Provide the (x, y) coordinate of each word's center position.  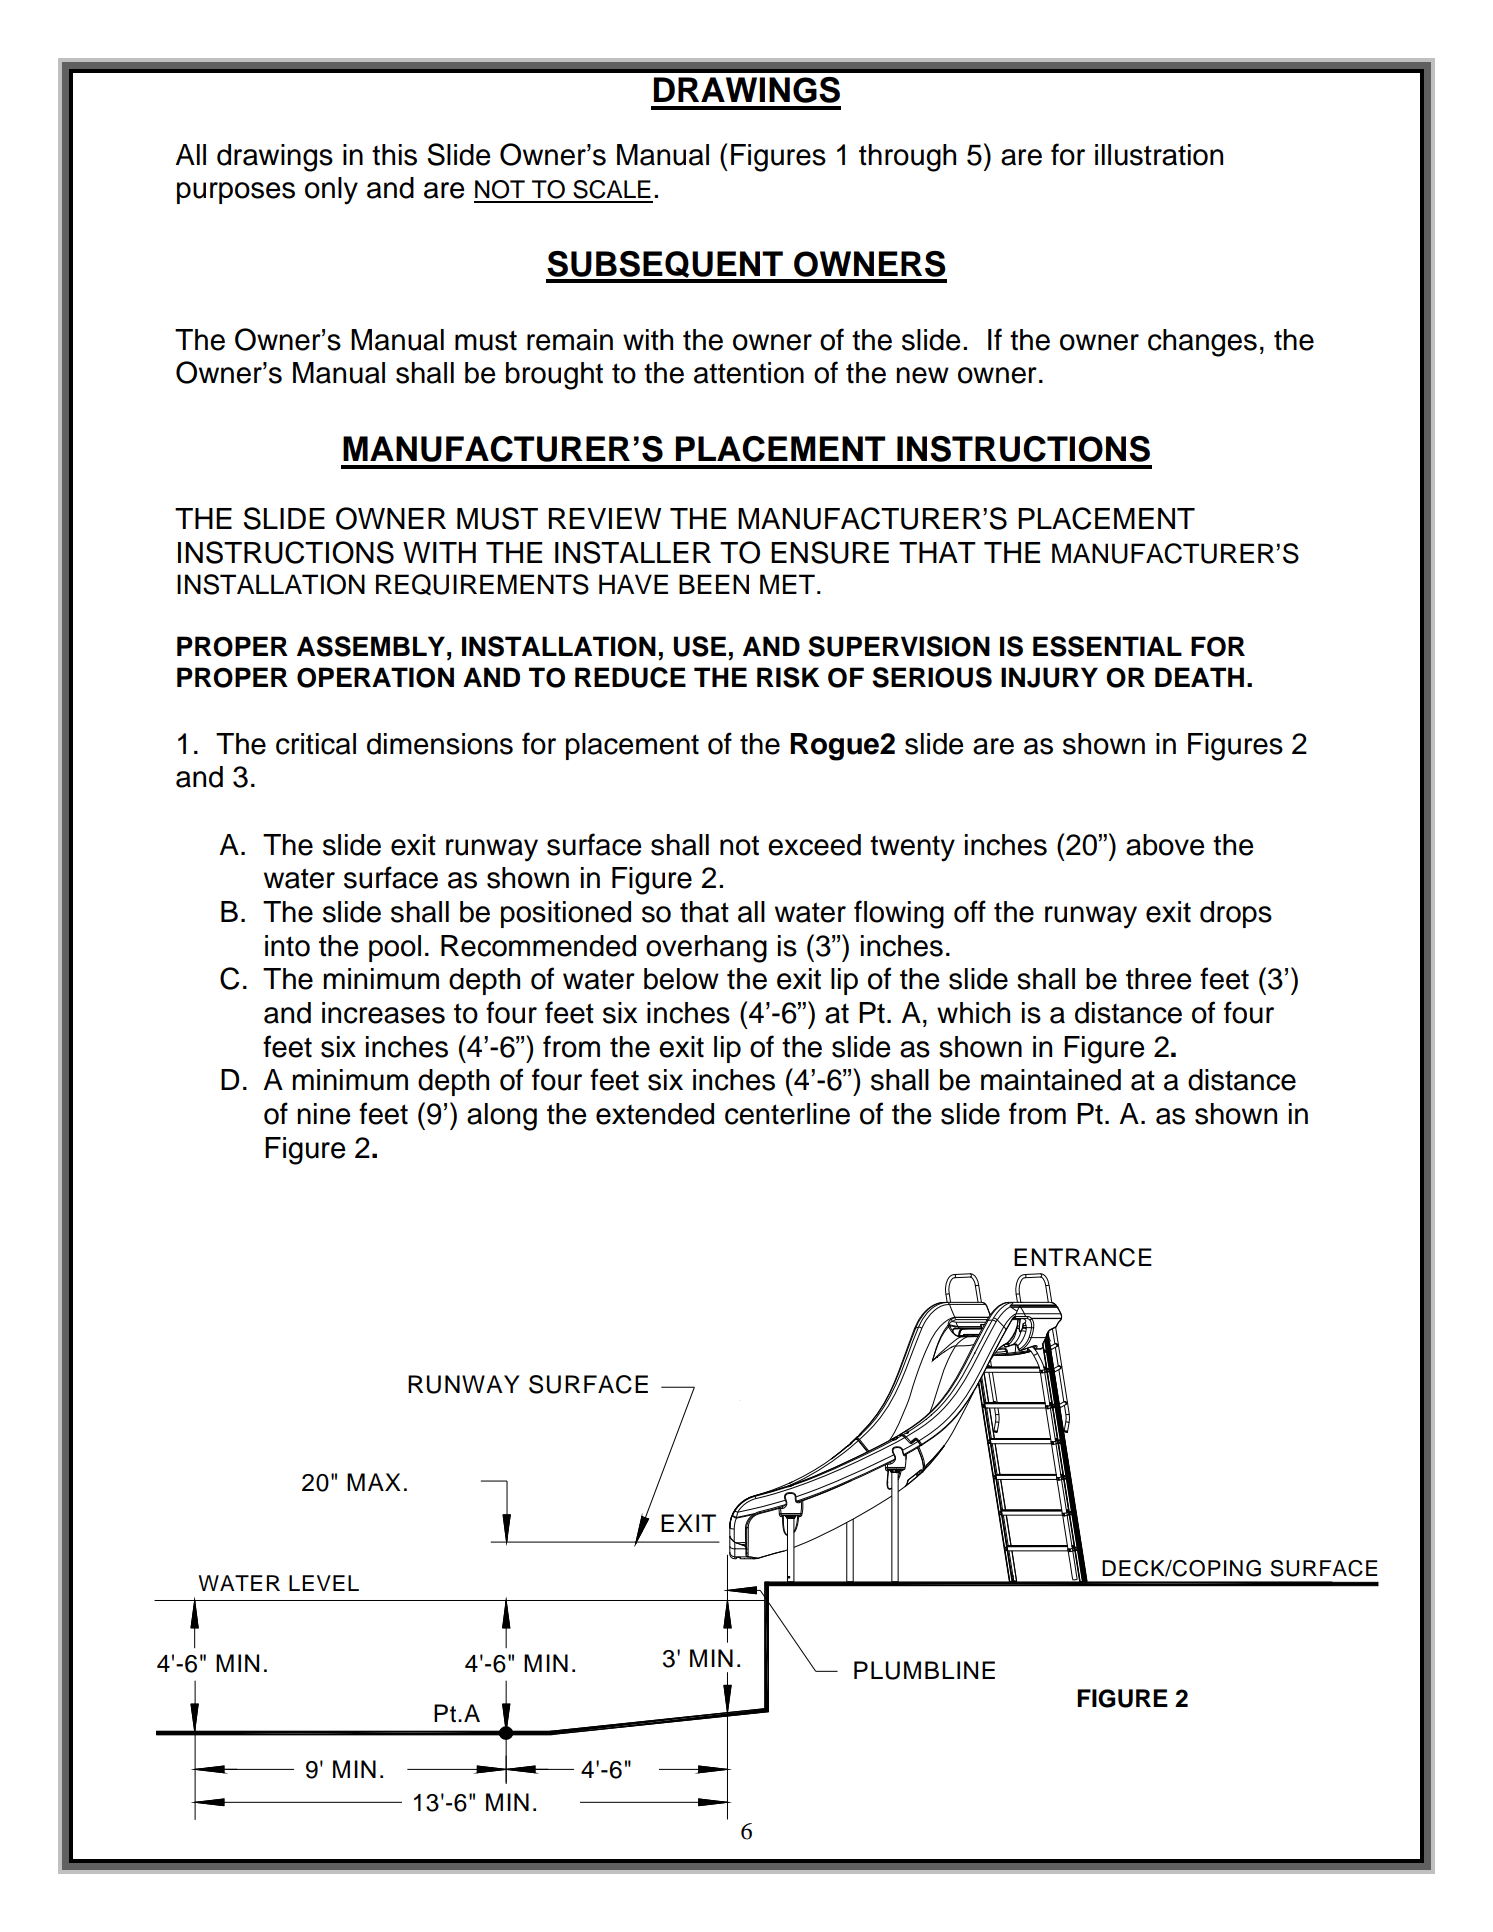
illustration (1159, 155)
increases (383, 1013)
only (331, 191)
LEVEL (324, 1583)
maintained (1051, 1080)
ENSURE (830, 552)
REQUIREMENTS (482, 585)
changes (1202, 343)
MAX (374, 1482)
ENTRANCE (1083, 1257)
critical (316, 744)
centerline (787, 1114)
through (907, 158)
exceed (814, 845)
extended (655, 1114)
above (1165, 845)
